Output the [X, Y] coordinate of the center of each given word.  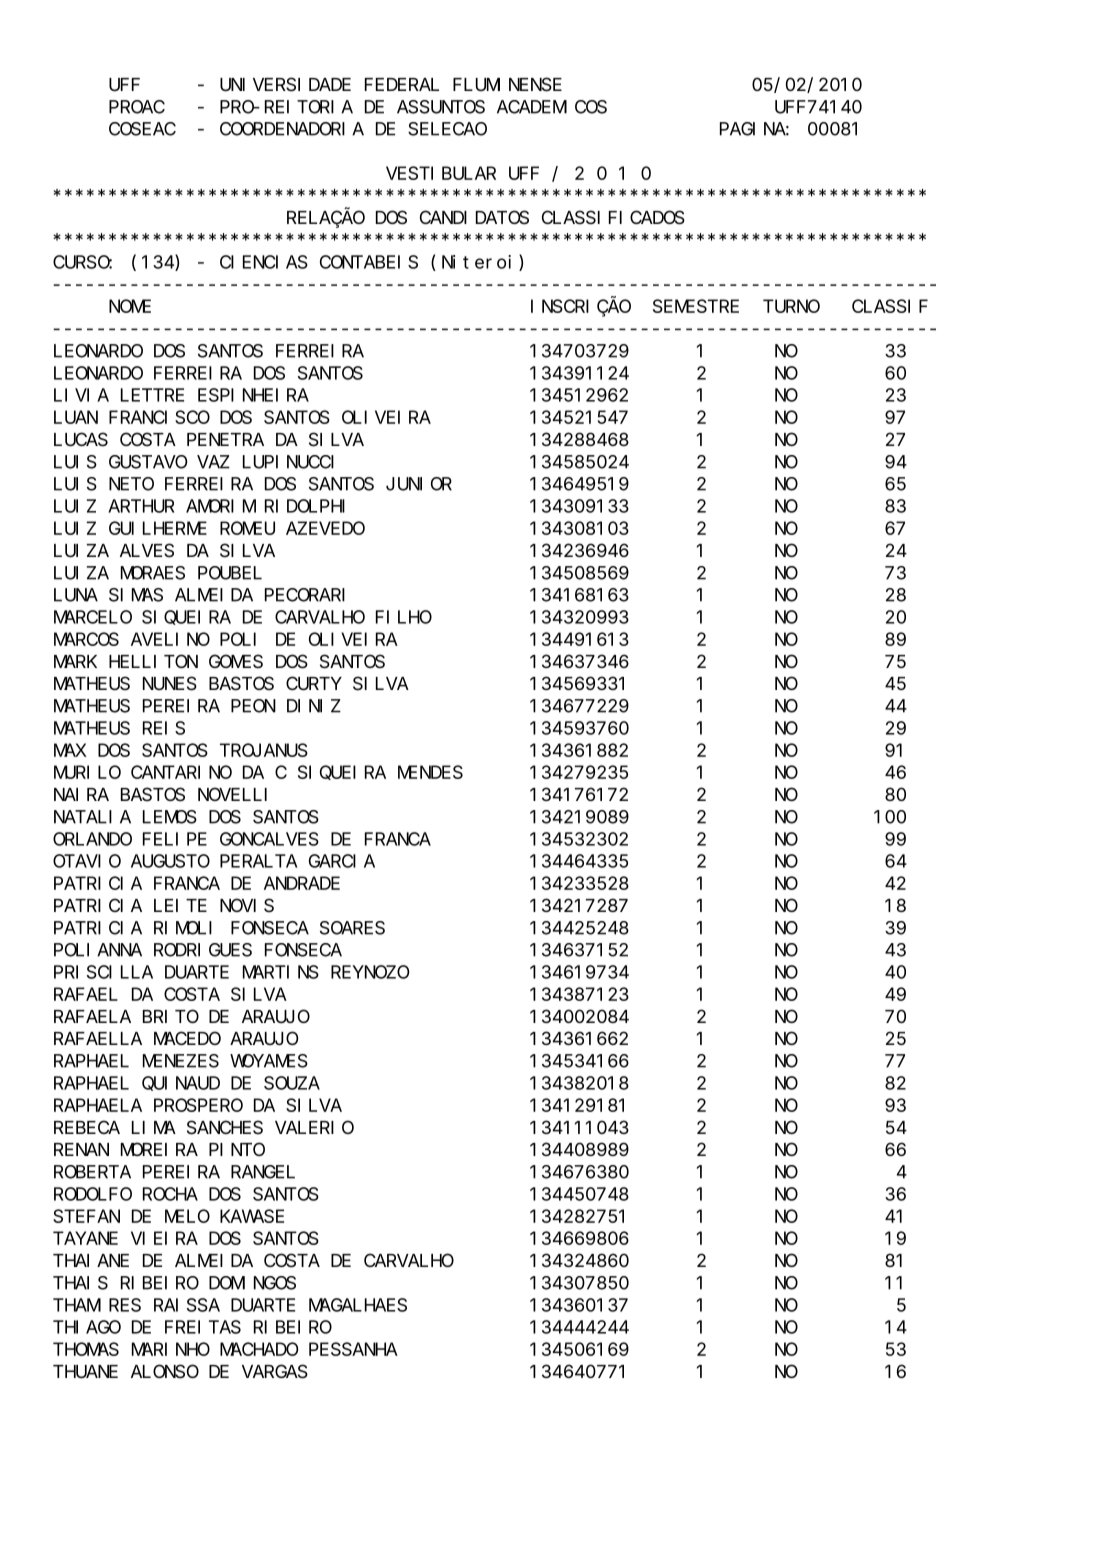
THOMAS [86, 1349]
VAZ [213, 462]
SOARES [352, 928]
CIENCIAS [264, 262]
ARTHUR [141, 506]
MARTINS [281, 972]
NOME [130, 306]
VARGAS [275, 1372]
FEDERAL [402, 84]
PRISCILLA [103, 972]
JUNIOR [419, 484]
